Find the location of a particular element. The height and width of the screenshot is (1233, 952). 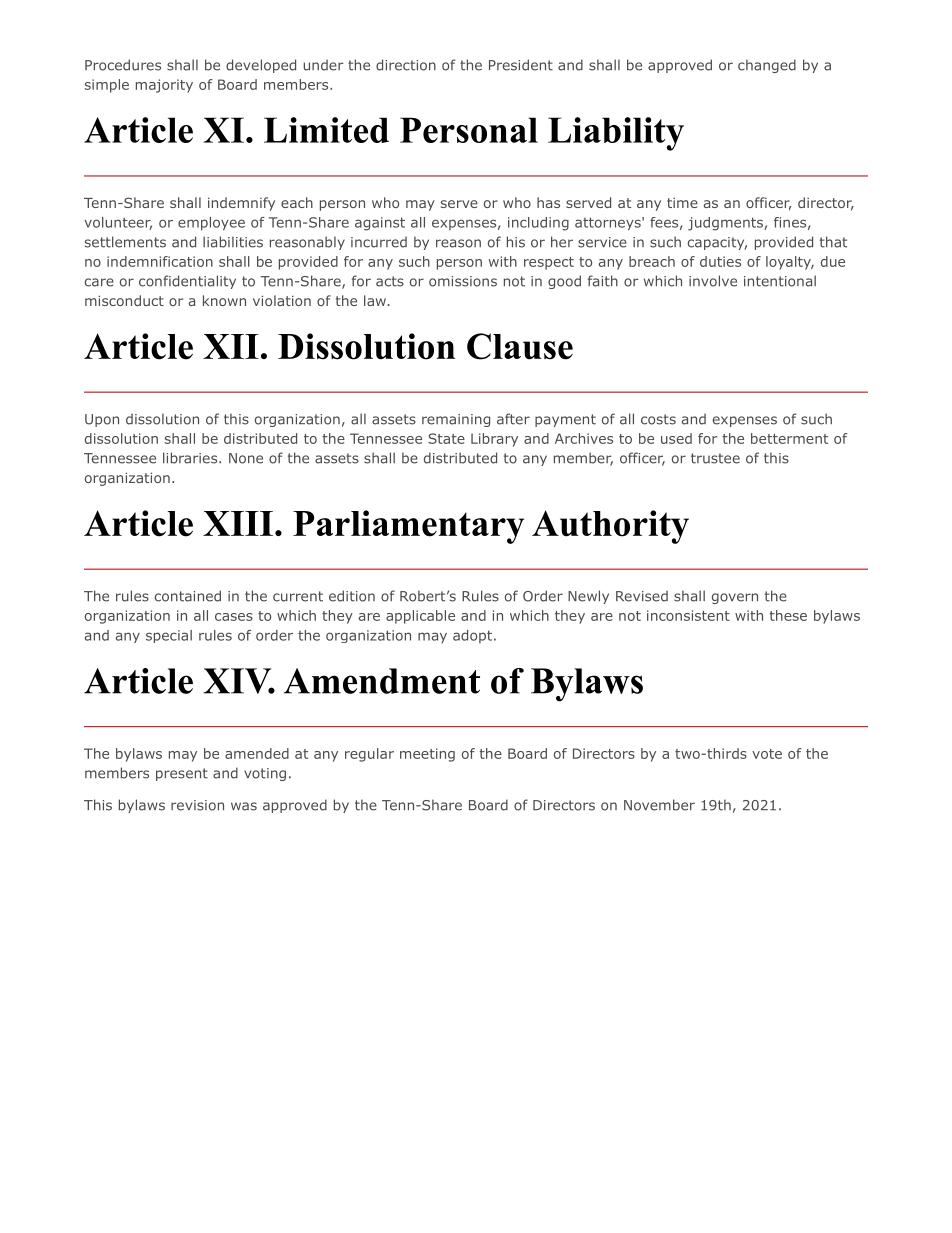

President is located at coordinates (521, 65).
